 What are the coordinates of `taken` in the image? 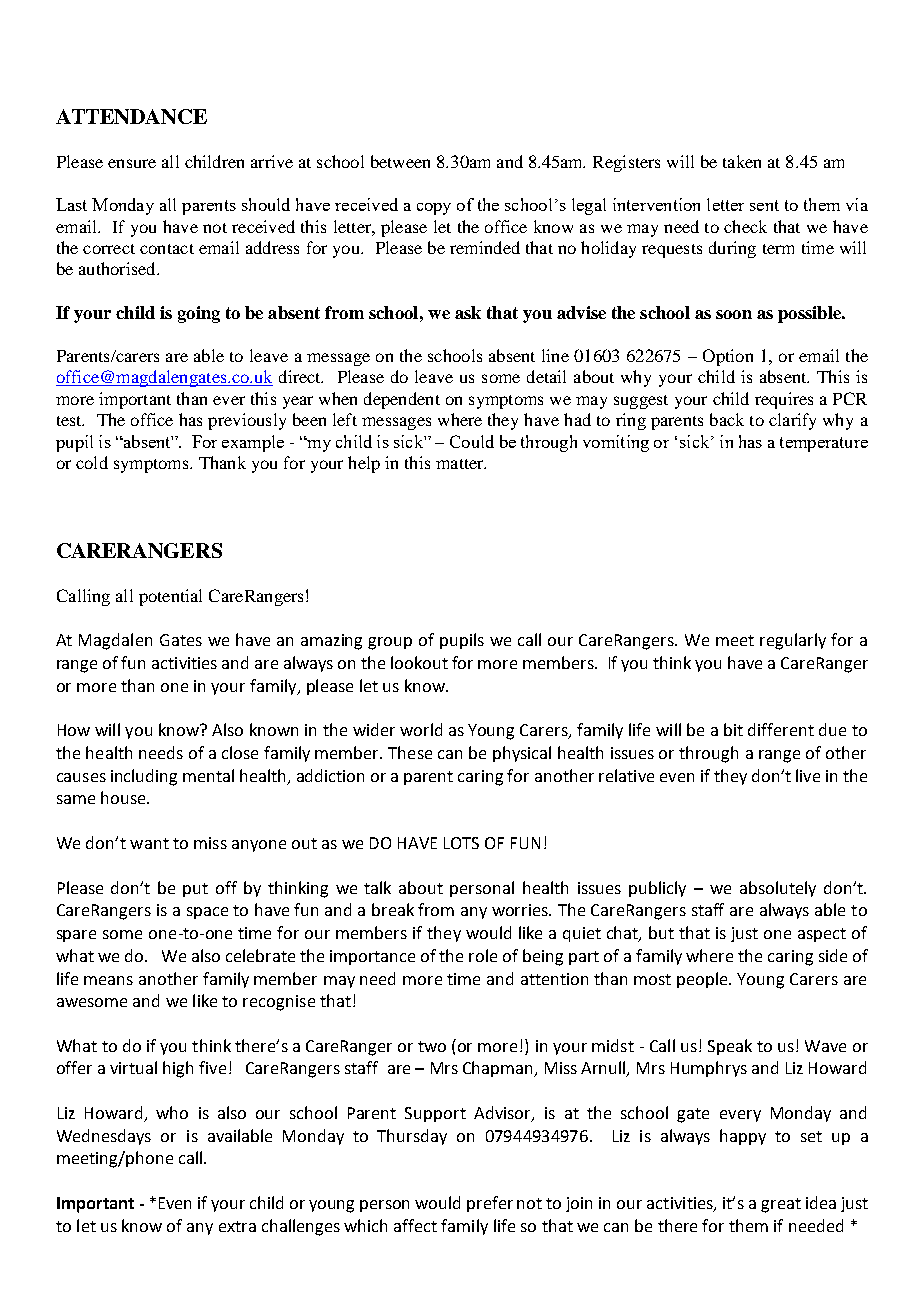 It's located at (742, 161).
